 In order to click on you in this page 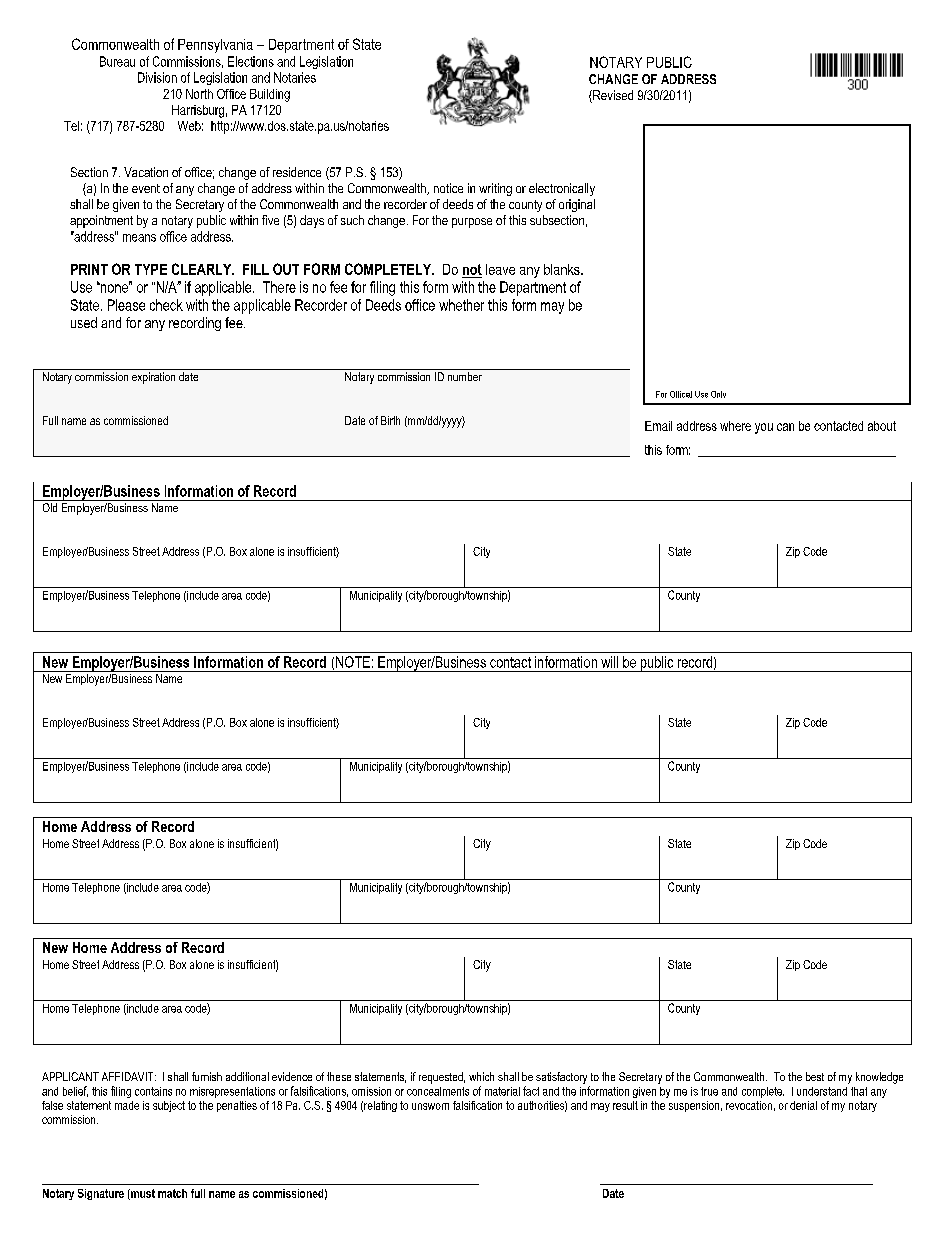, I will do `click(764, 428)`.
